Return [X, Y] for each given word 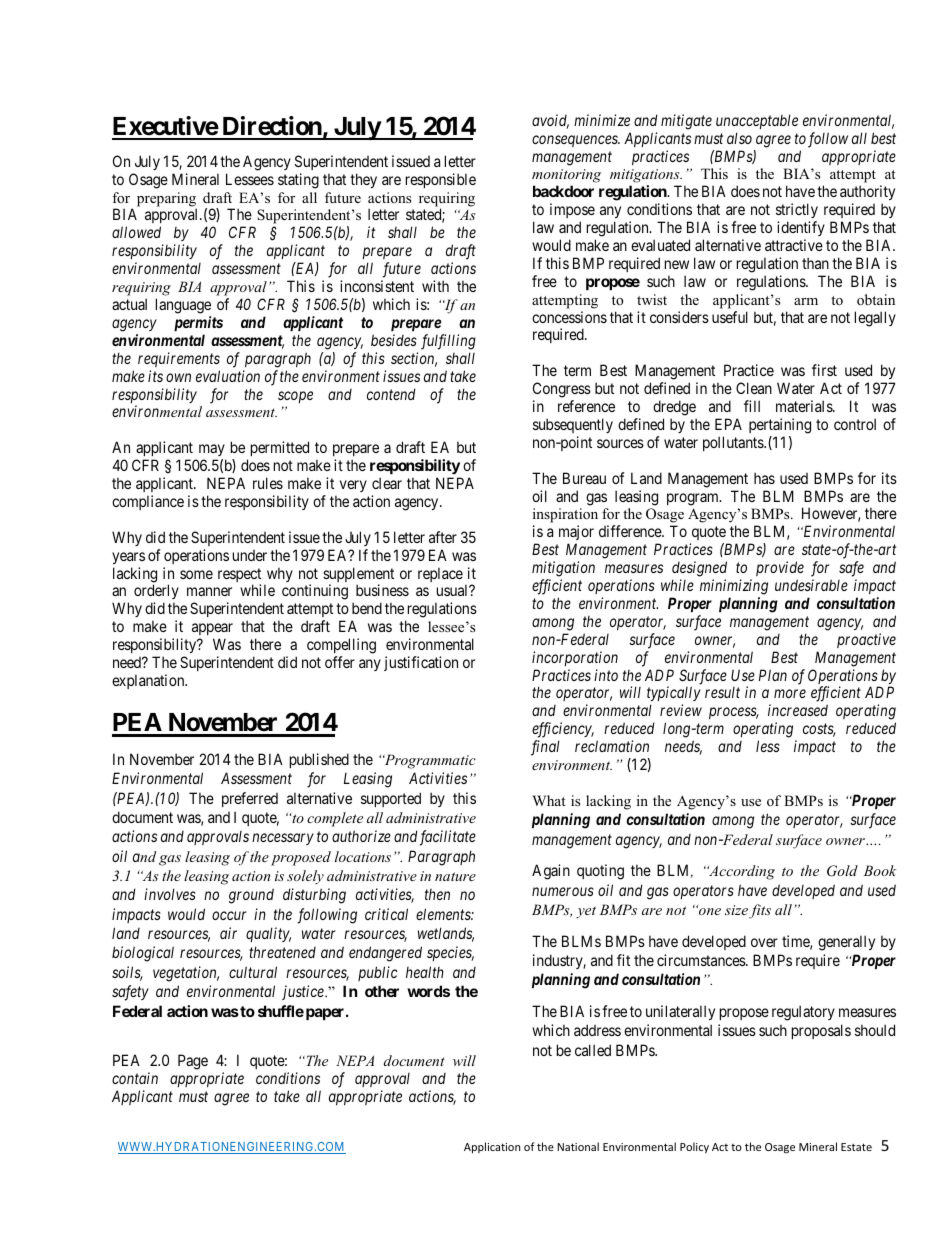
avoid [550, 121]
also [739, 138]
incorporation [575, 658]
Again [551, 872]
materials [805, 406]
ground [251, 896]
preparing [167, 200]
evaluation [228, 376]
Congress [562, 390]
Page [193, 1062]
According [741, 872]
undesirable [811, 585]
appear [212, 629]
